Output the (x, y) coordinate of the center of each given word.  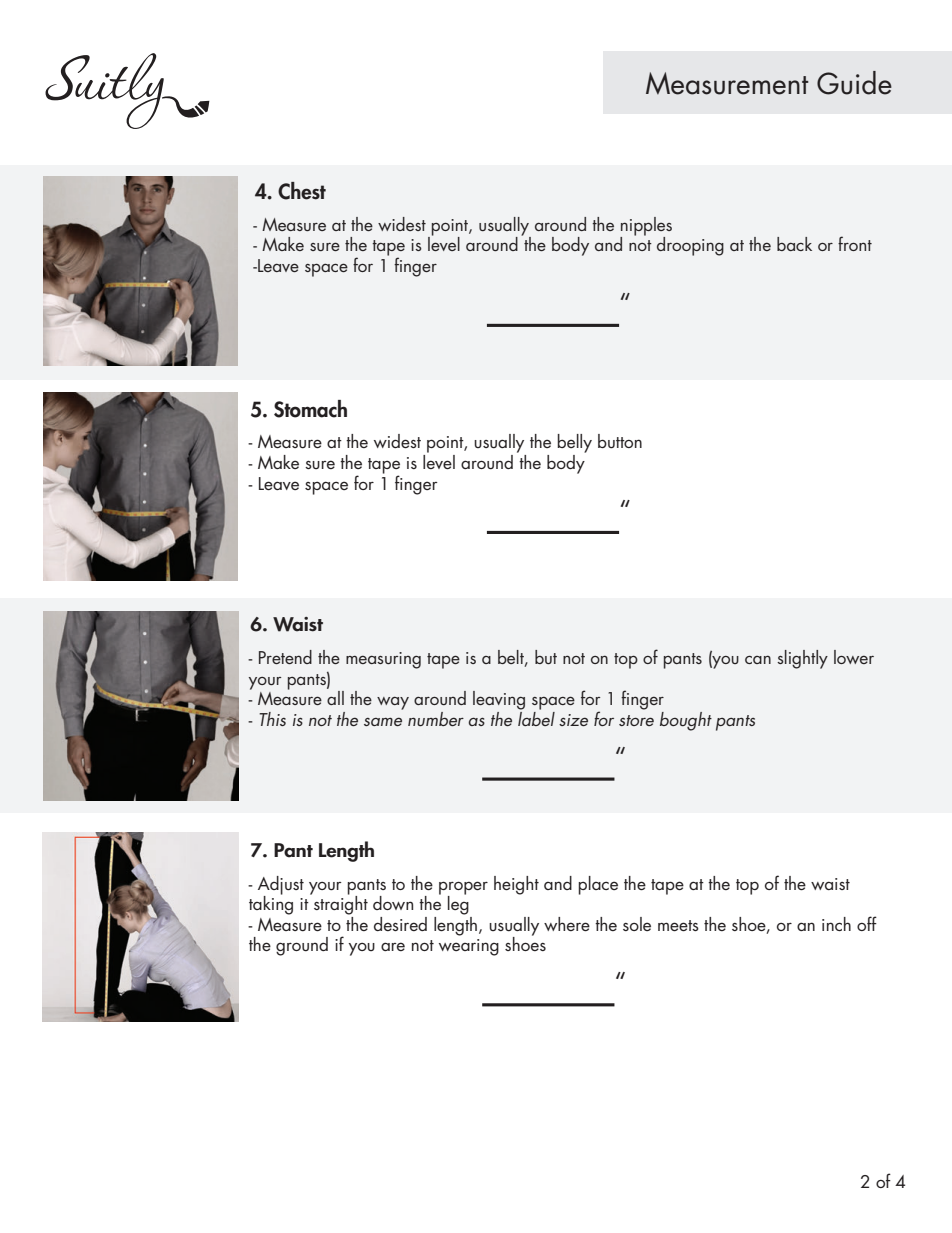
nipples (646, 226)
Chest (302, 191)
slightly (802, 659)
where (567, 924)
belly (574, 443)
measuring (383, 660)
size (573, 720)
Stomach (310, 409)
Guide (854, 83)
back (794, 244)
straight (341, 904)
